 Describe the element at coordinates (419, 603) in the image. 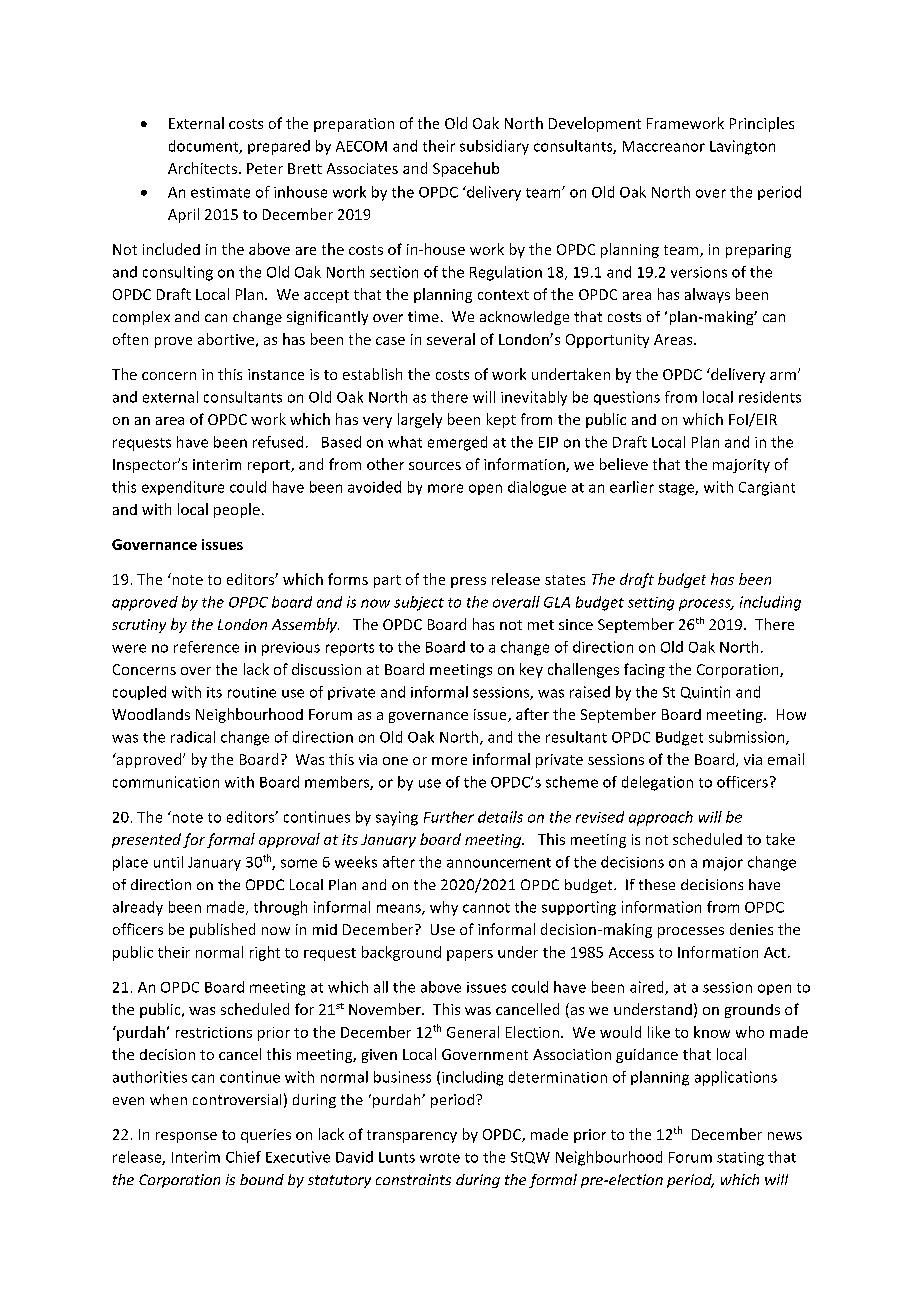

I see `subject` at that location.
